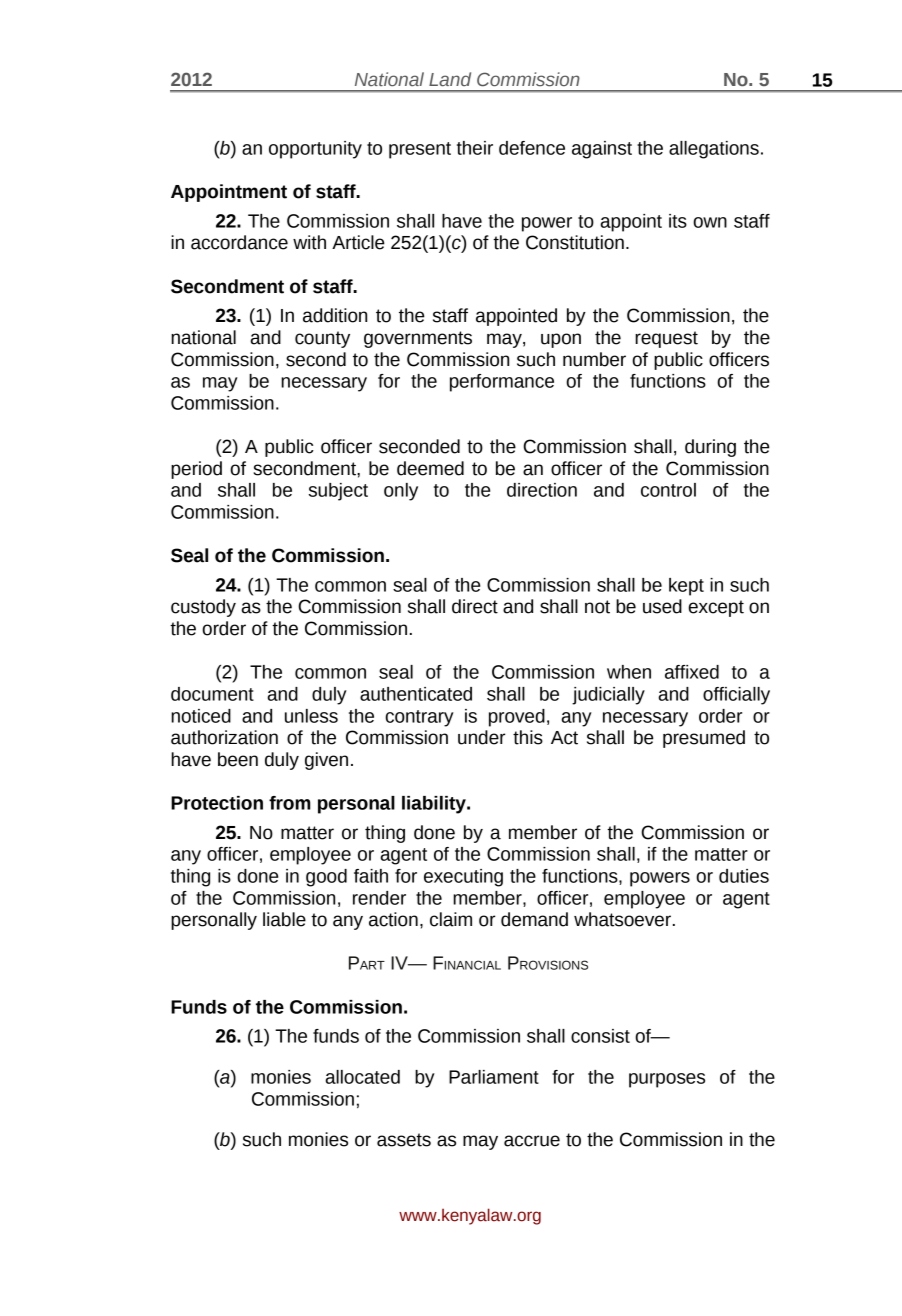 The height and width of the page is (1316, 902). I want to click on Parliament, so click(494, 1077).
